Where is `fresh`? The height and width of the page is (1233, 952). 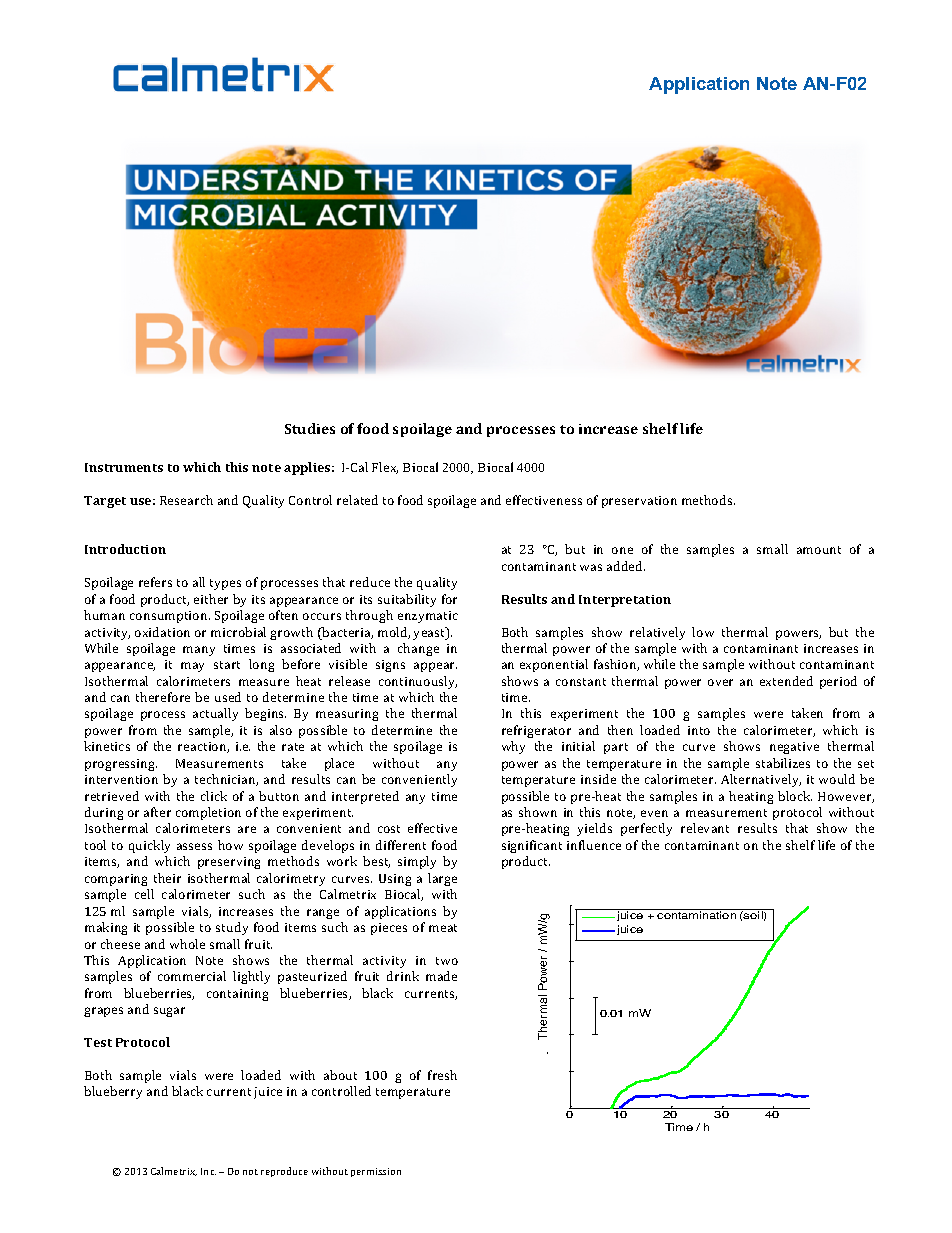 fresh is located at coordinates (442, 1075).
